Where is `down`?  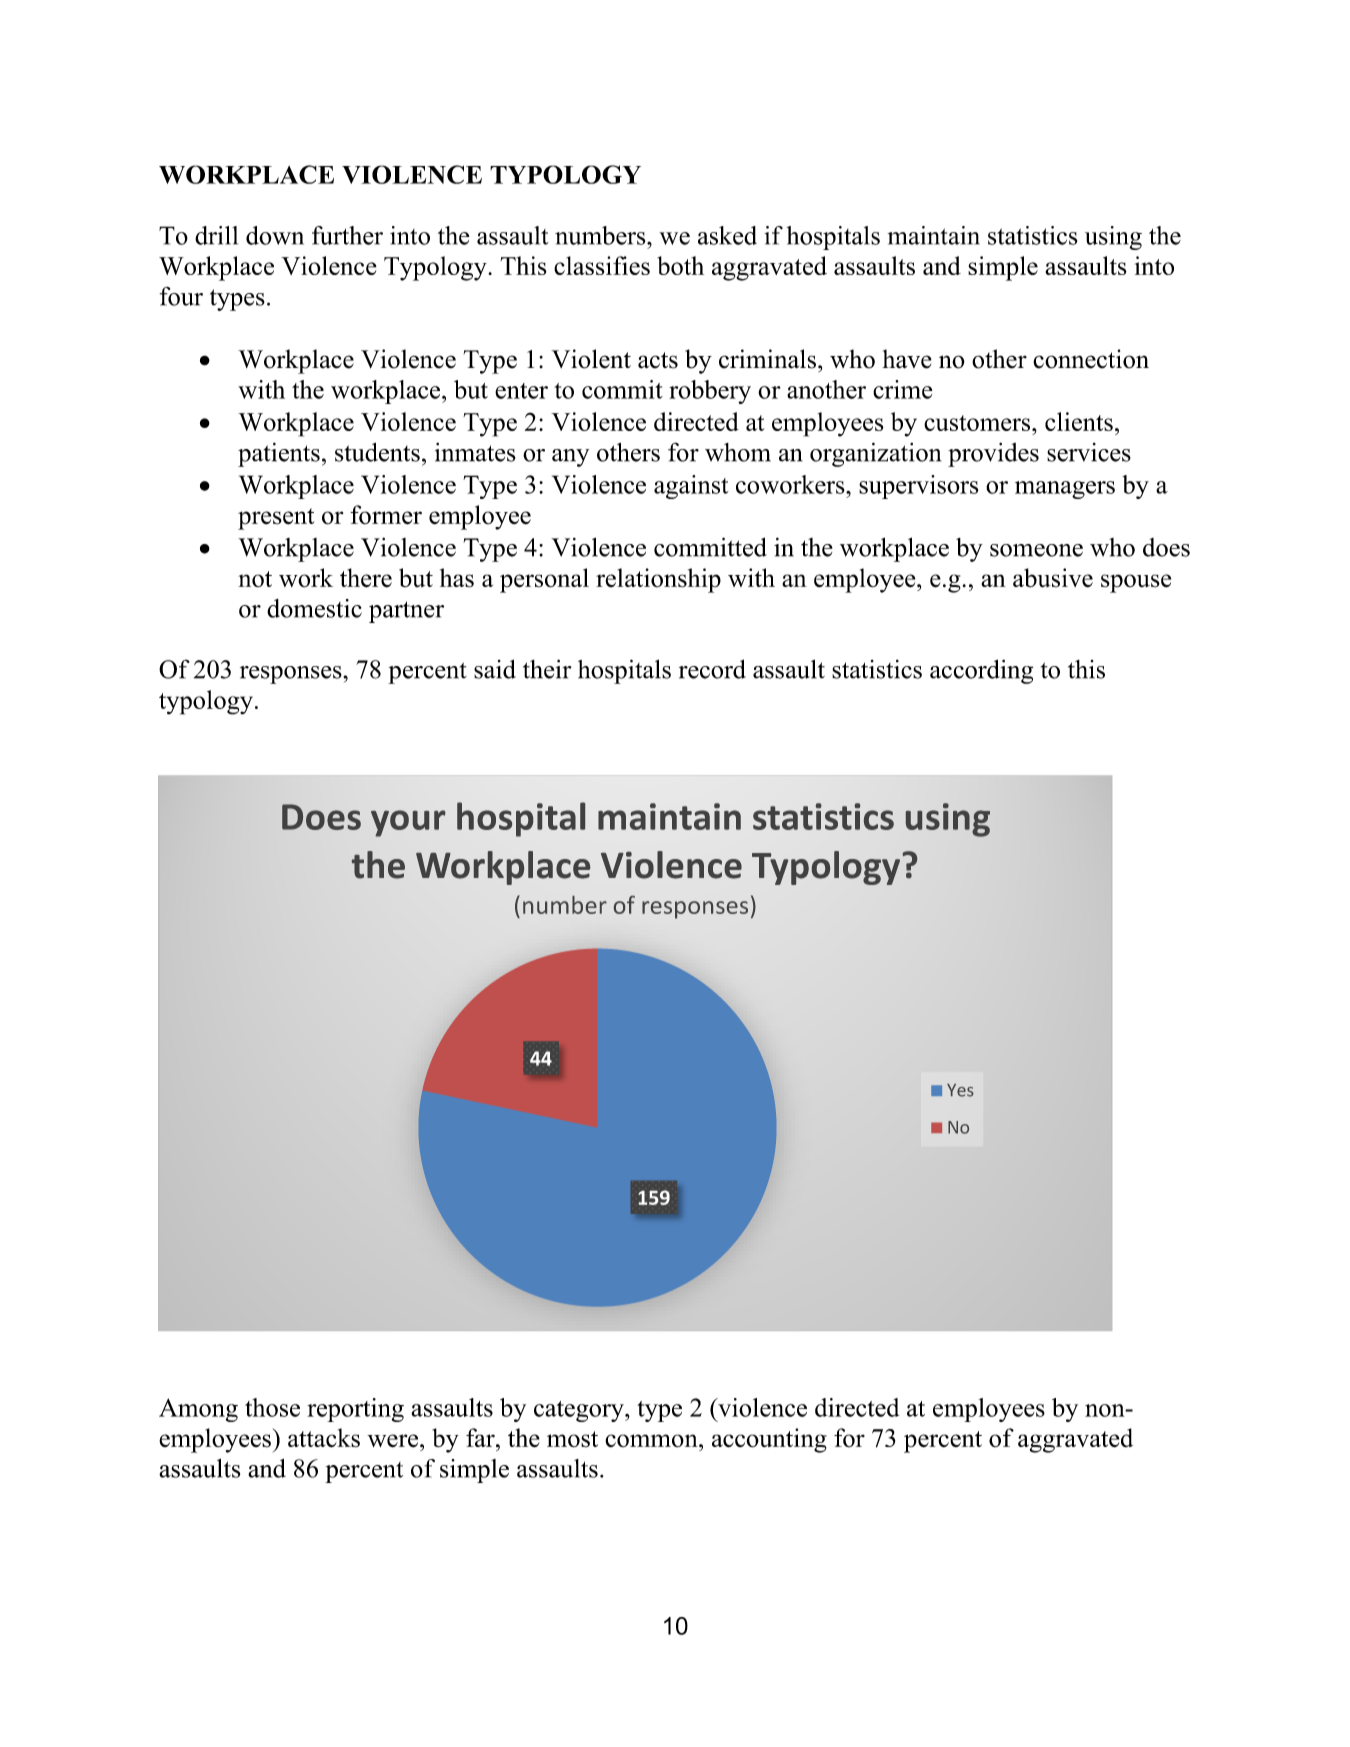 down is located at coordinates (275, 235).
